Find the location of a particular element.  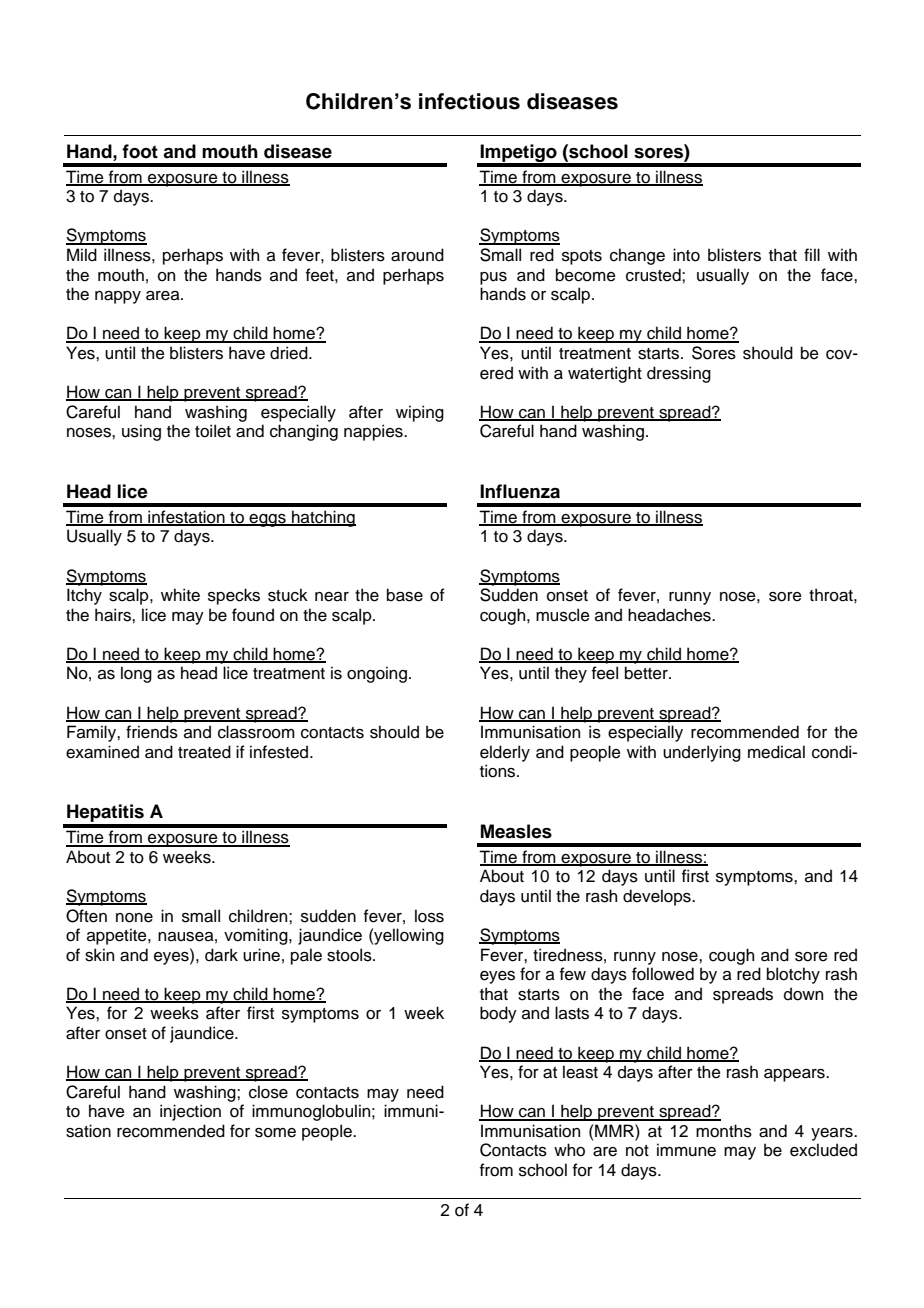

injection is located at coordinates (190, 1112).
